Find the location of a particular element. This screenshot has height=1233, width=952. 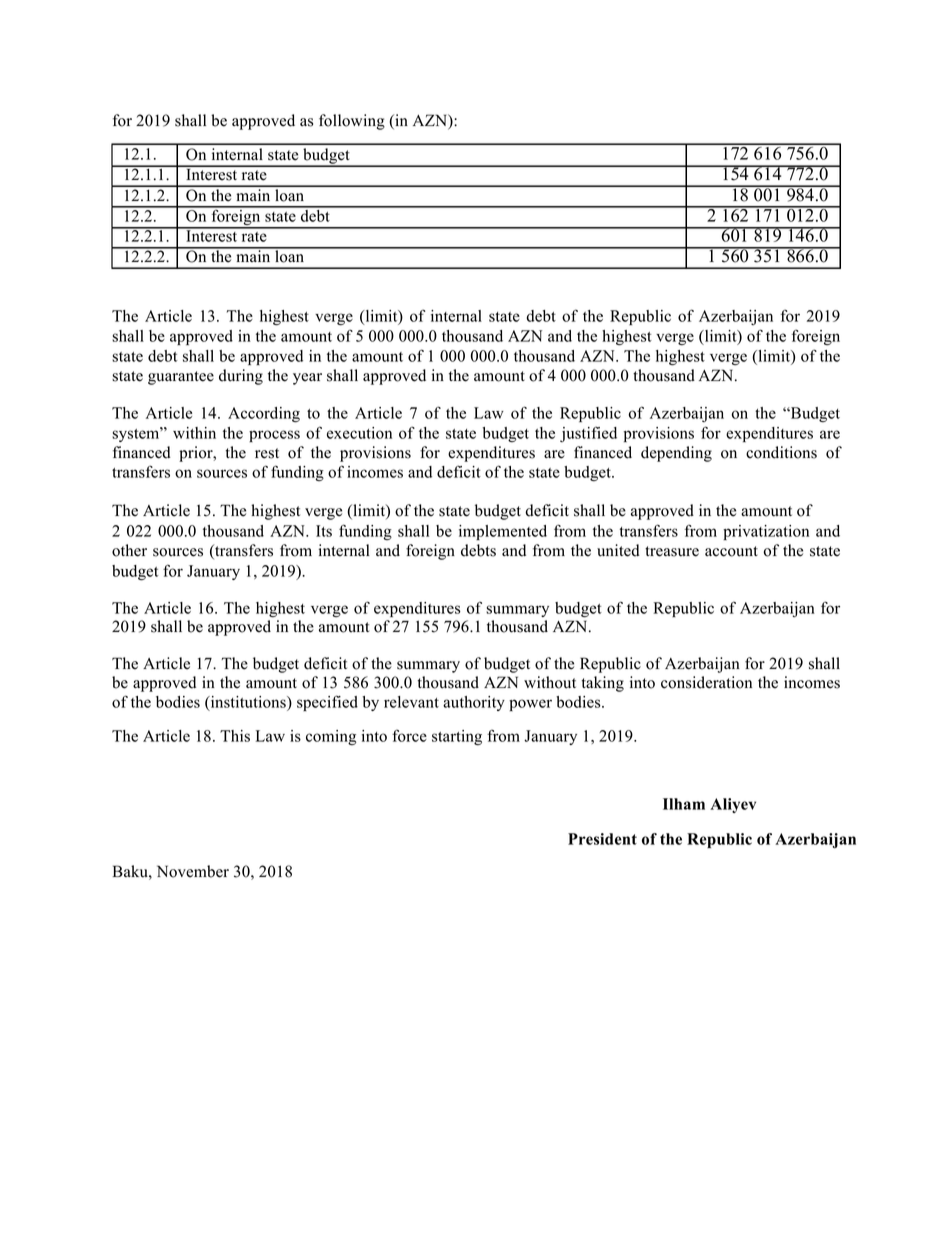

consideration is located at coordinates (706, 682).
